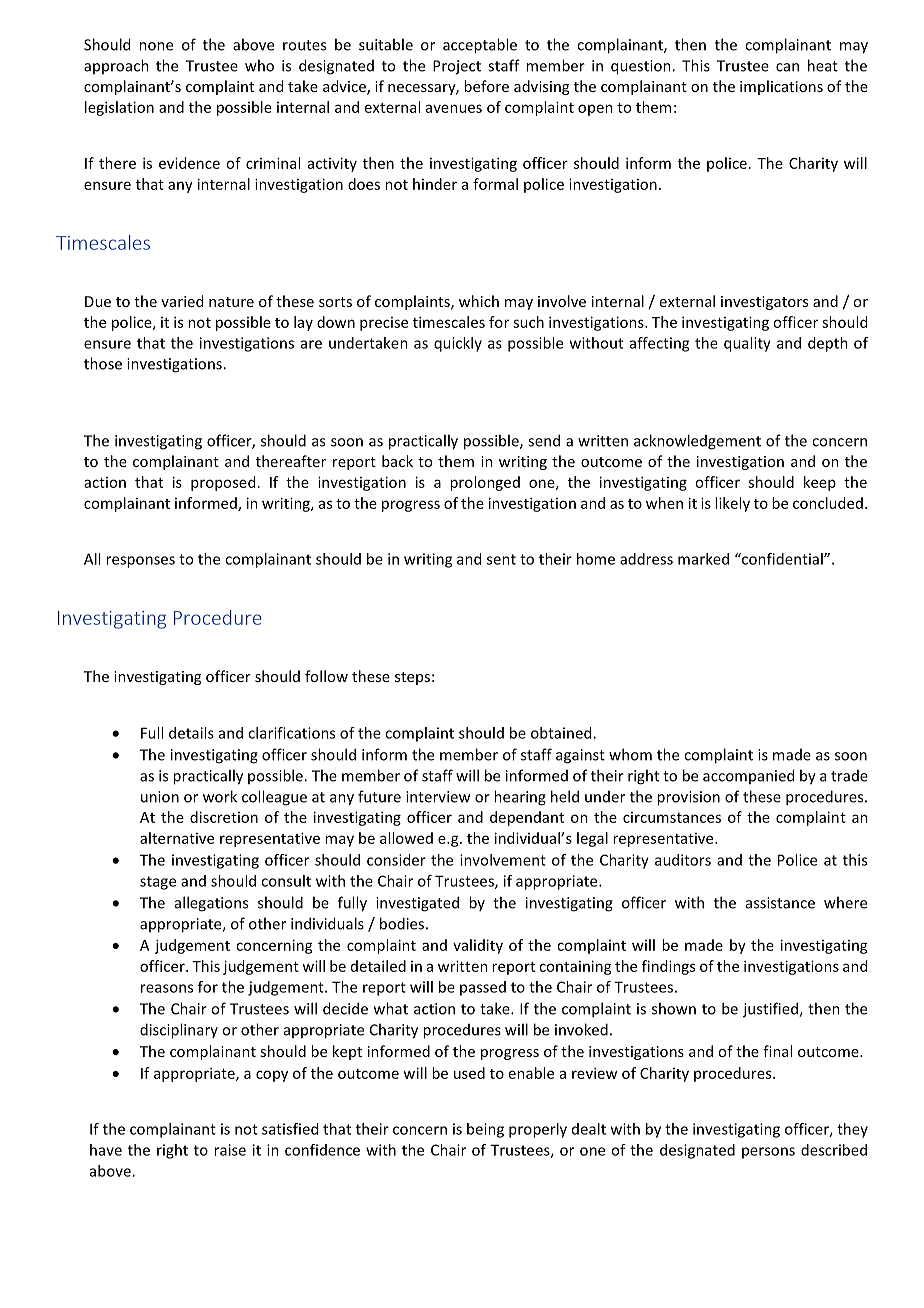 The width and height of the image is (924, 1308). What do you see at coordinates (438, 797) in the image?
I see `interview` at bounding box center [438, 797].
